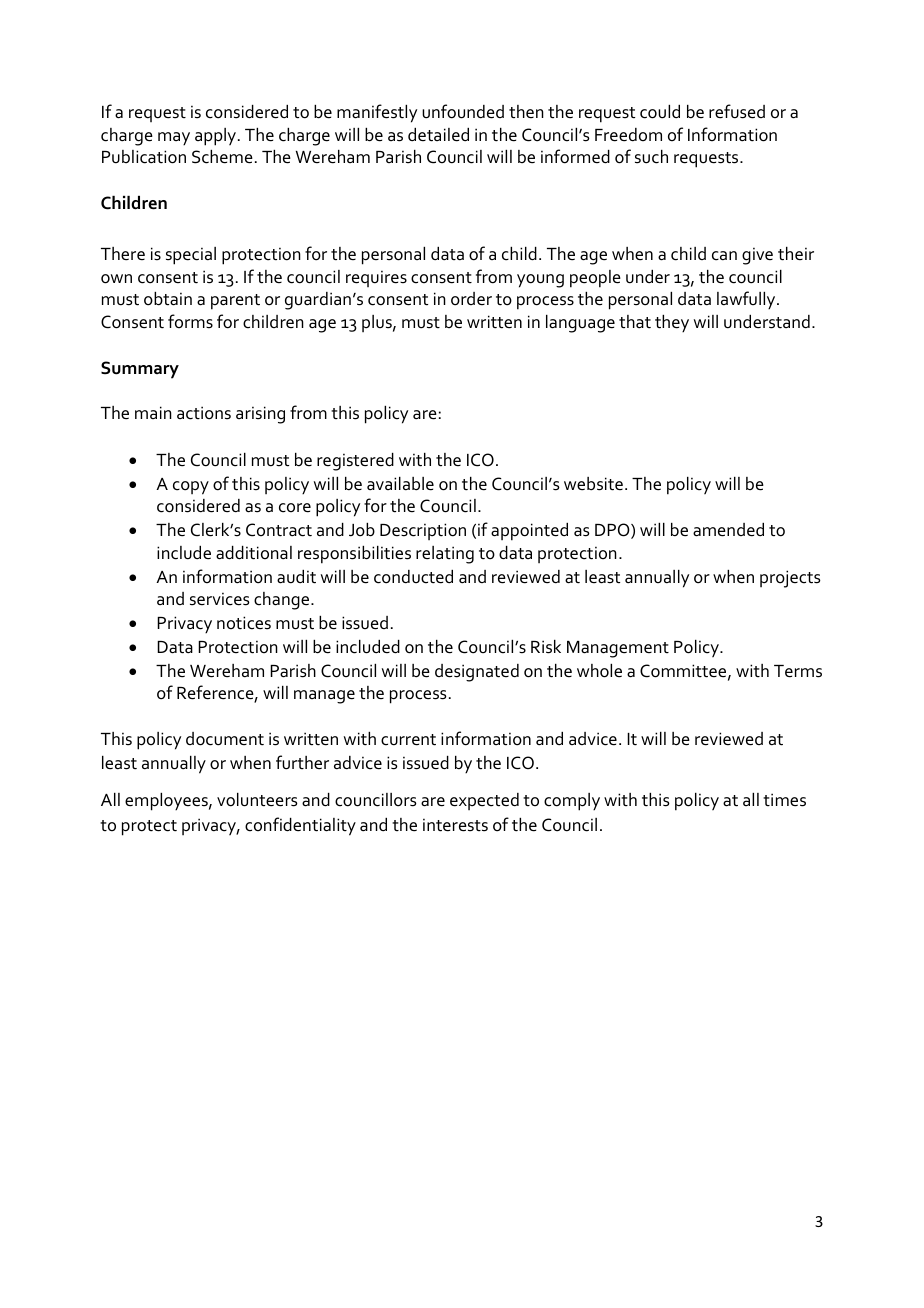 The height and width of the image is (1308, 924). What do you see at coordinates (477, 673) in the image?
I see `designated` at bounding box center [477, 673].
